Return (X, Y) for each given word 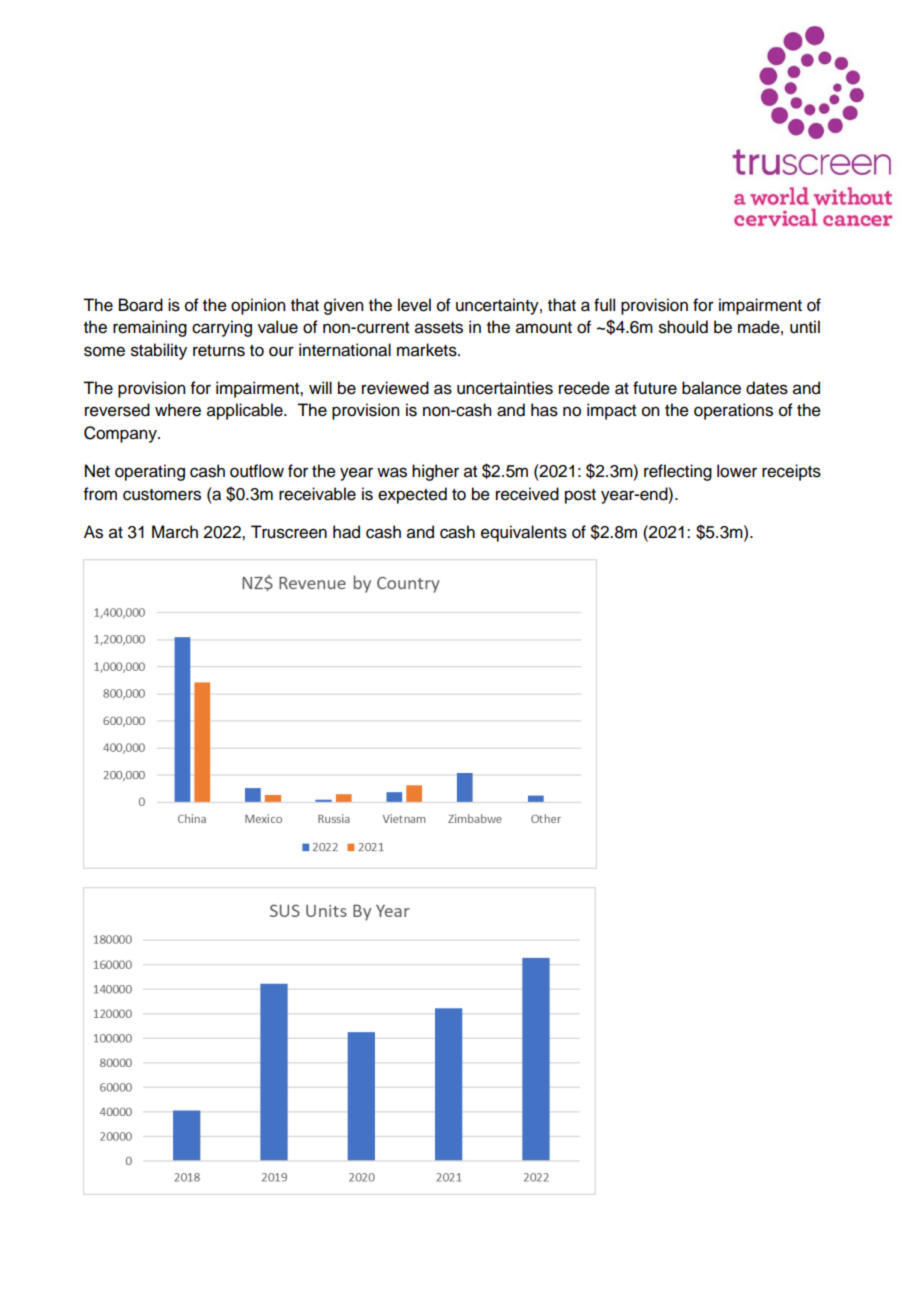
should (683, 327)
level (414, 305)
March (175, 532)
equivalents (524, 533)
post (580, 496)
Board (141, 305)
